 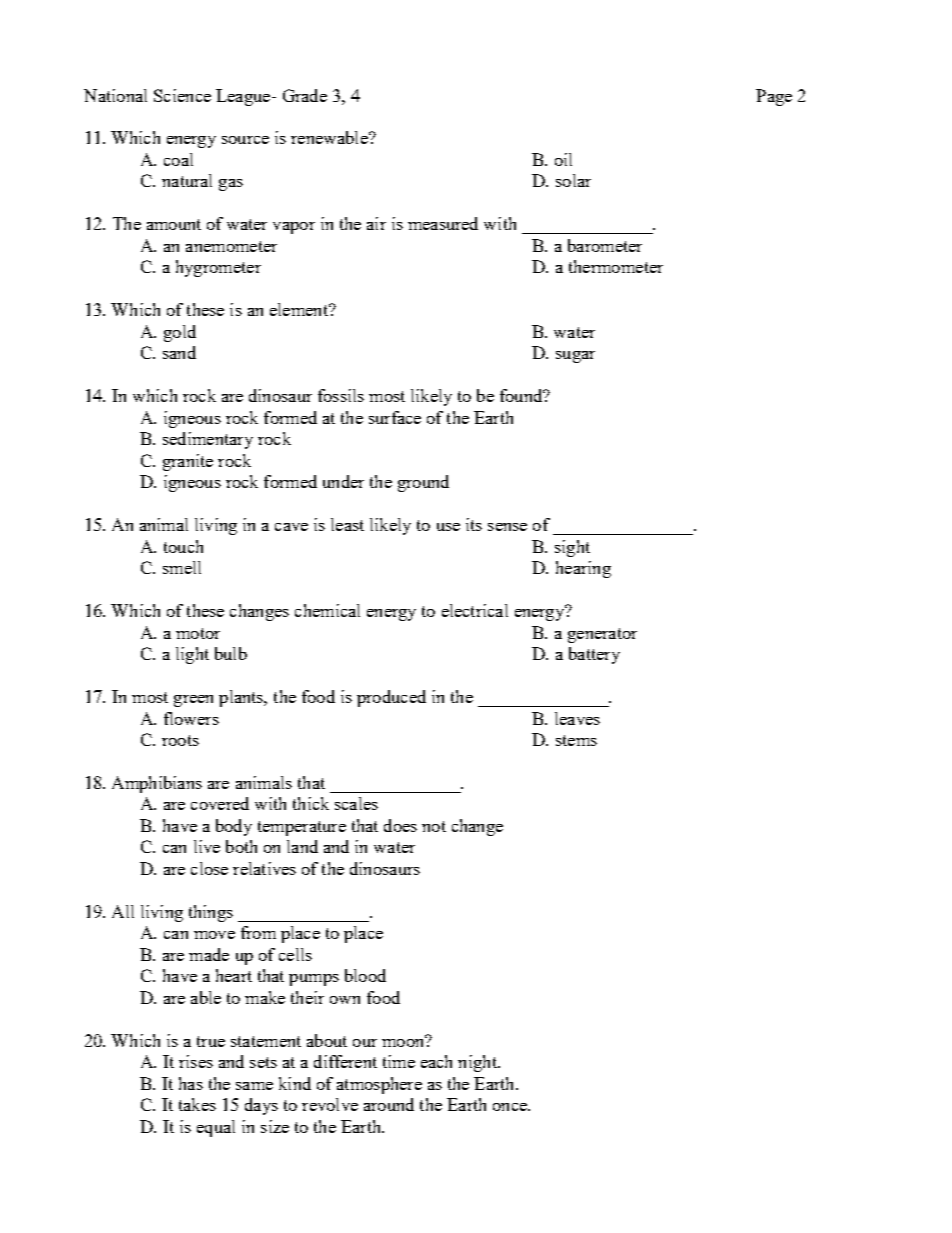 What do you see at coordinates (182, 95) in the screenshot?
I see `Science` at bounding box center [182, 95].
